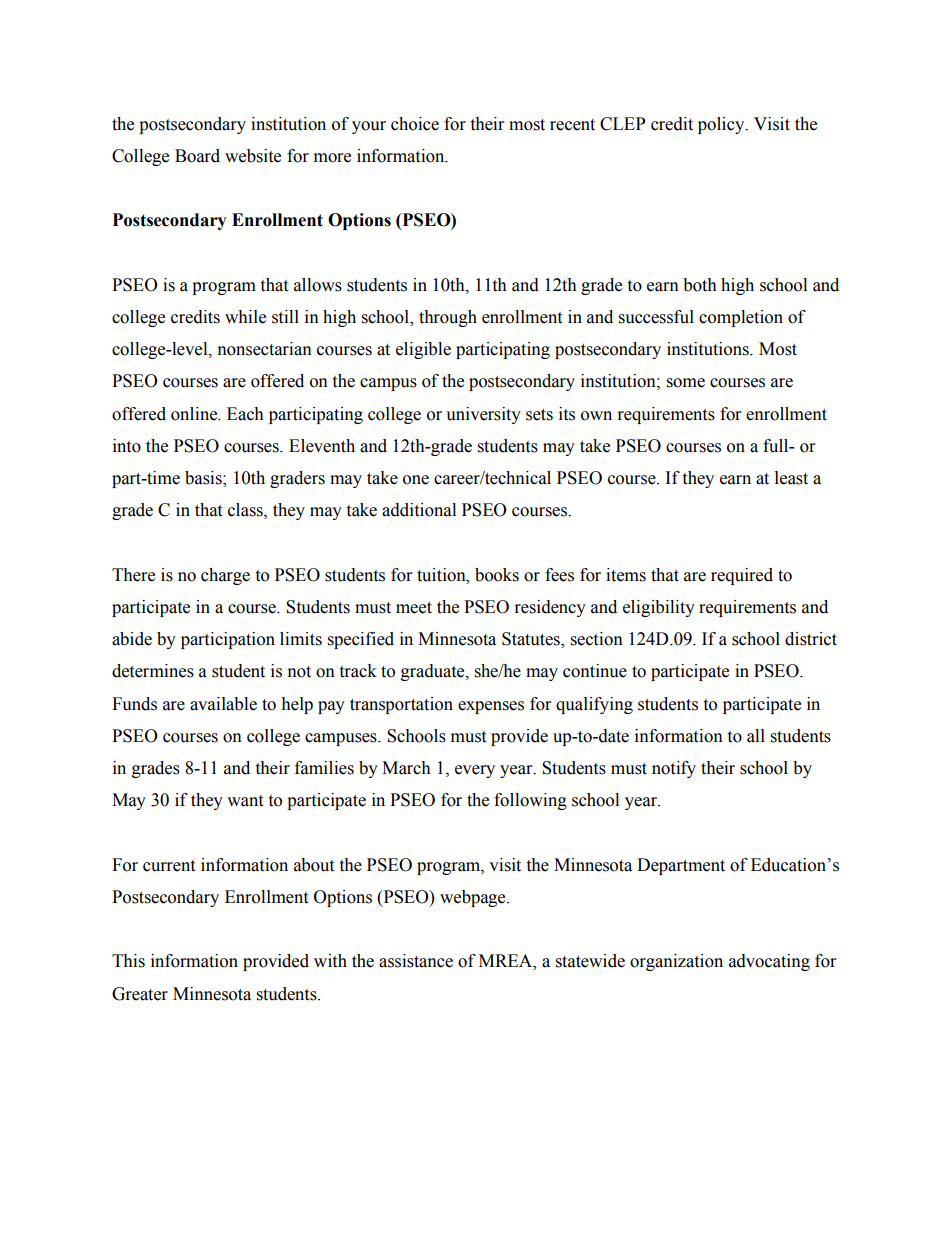  What do you see at coordinates (416, 961) in the image?
I see `assistance` at bounding box center [416, 961].
